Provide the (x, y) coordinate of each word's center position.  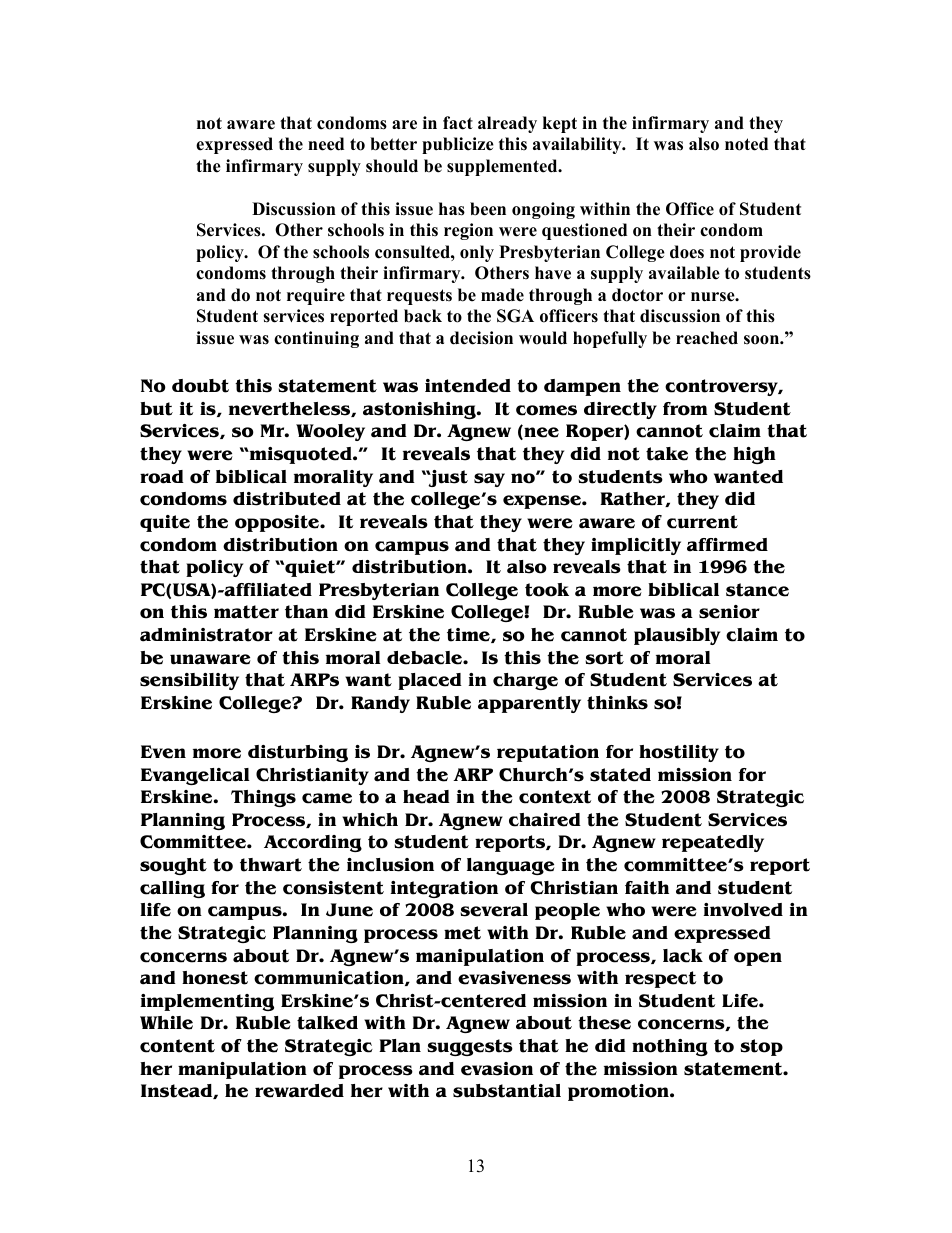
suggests (470, 1047)
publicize (458, 145)
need (326, 144)
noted (746, 144)
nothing (670, 1047)
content (177, 1046)
